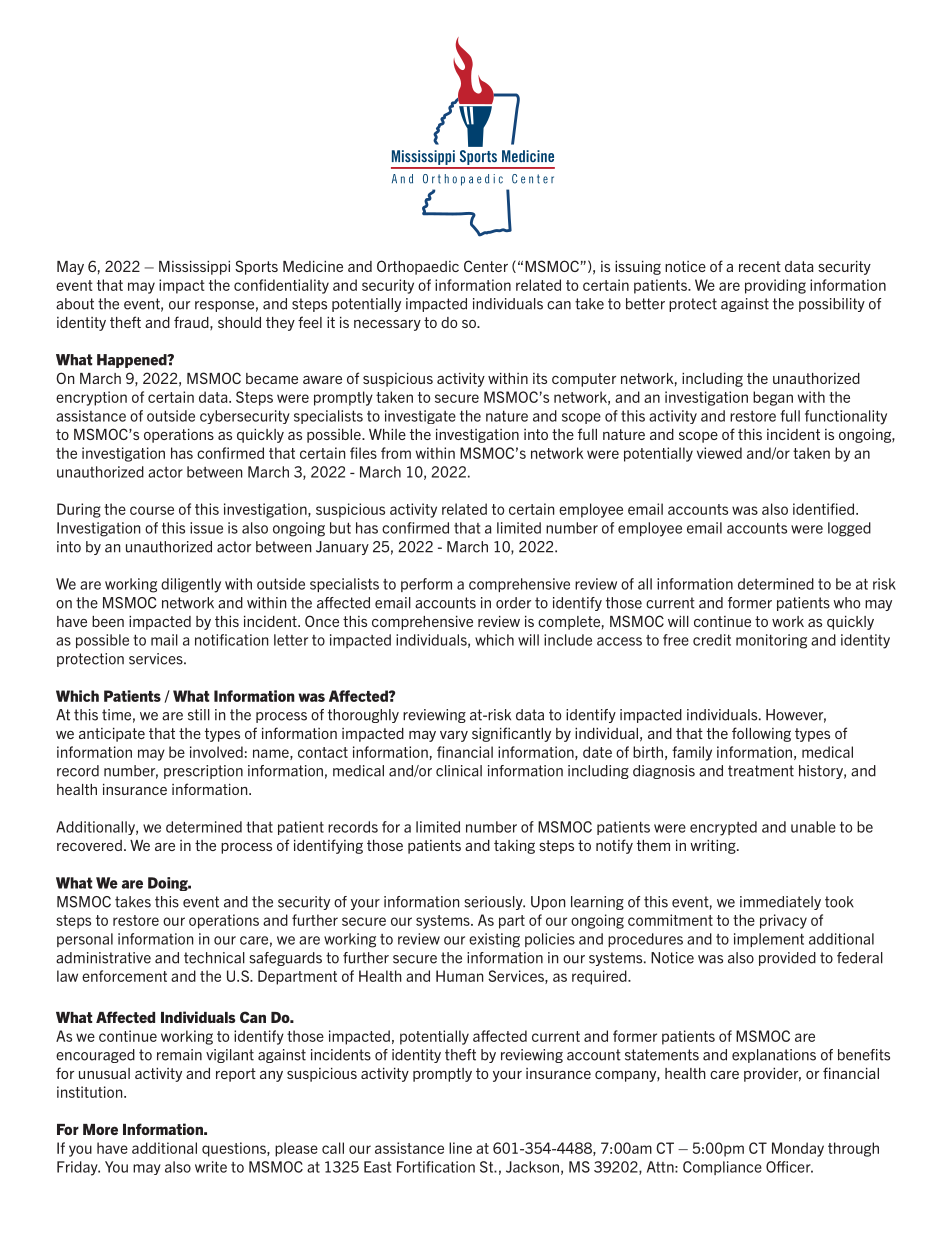  Describe the element at coordinates (191, 585) in the screenshot. I see `diligently` at that location.
